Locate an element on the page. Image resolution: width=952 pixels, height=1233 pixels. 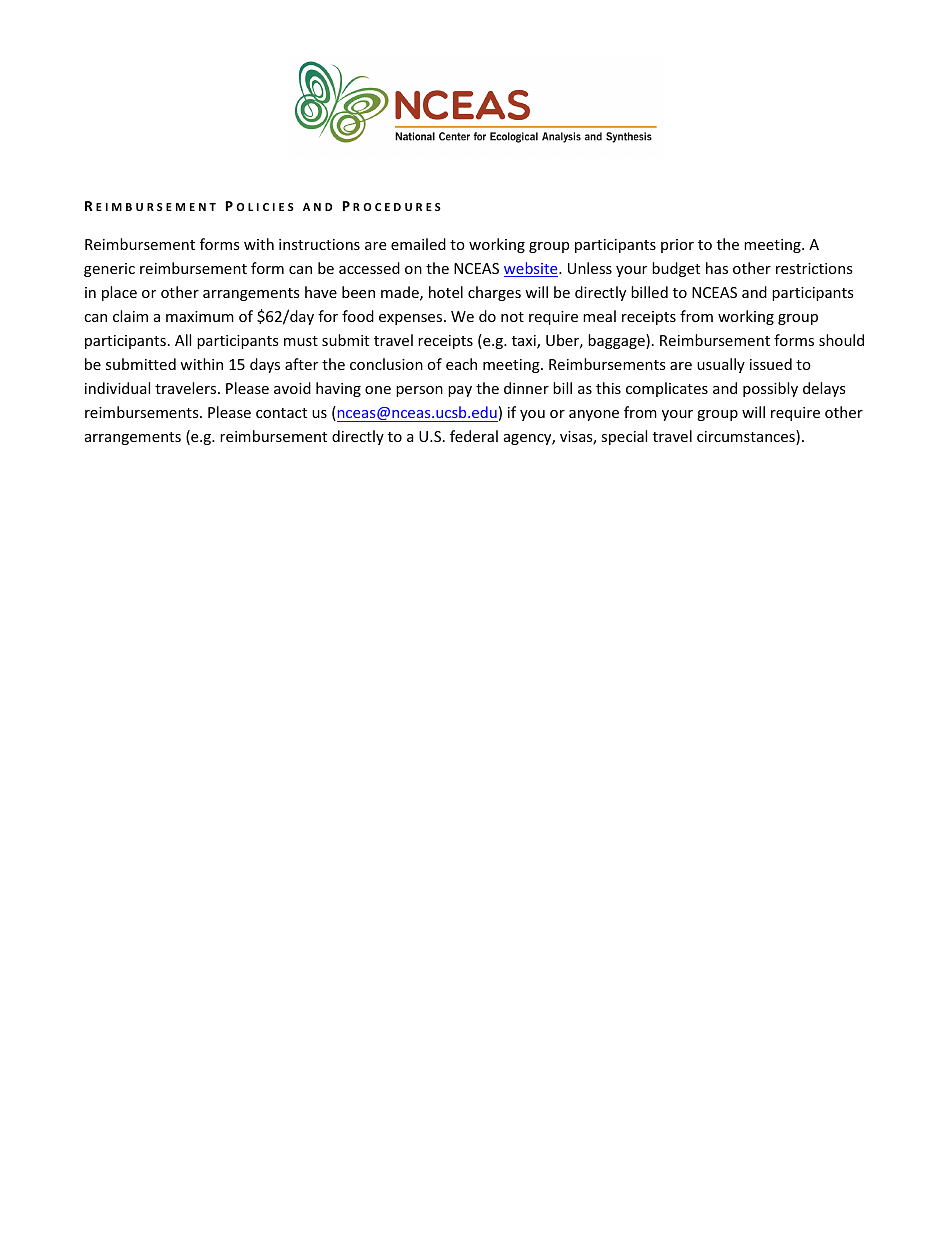
instructions is located at coordinates (319, 244).
